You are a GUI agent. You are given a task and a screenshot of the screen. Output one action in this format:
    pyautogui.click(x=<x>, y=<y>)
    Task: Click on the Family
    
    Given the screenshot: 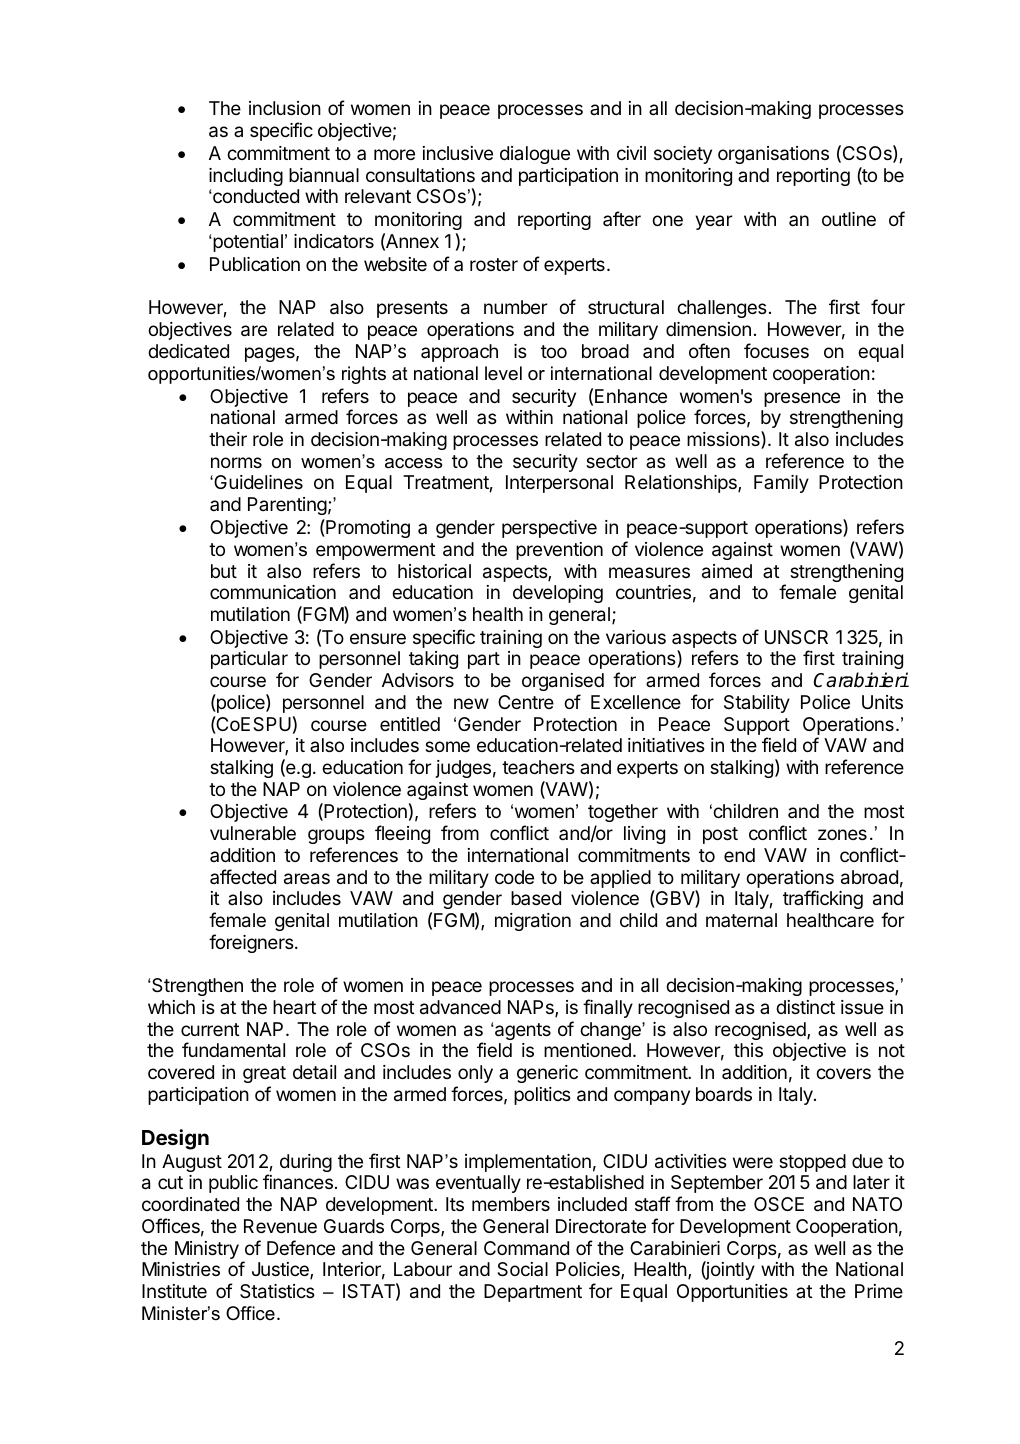 What is the action you would take?
    pyautogui.click(x=781, y=484)
